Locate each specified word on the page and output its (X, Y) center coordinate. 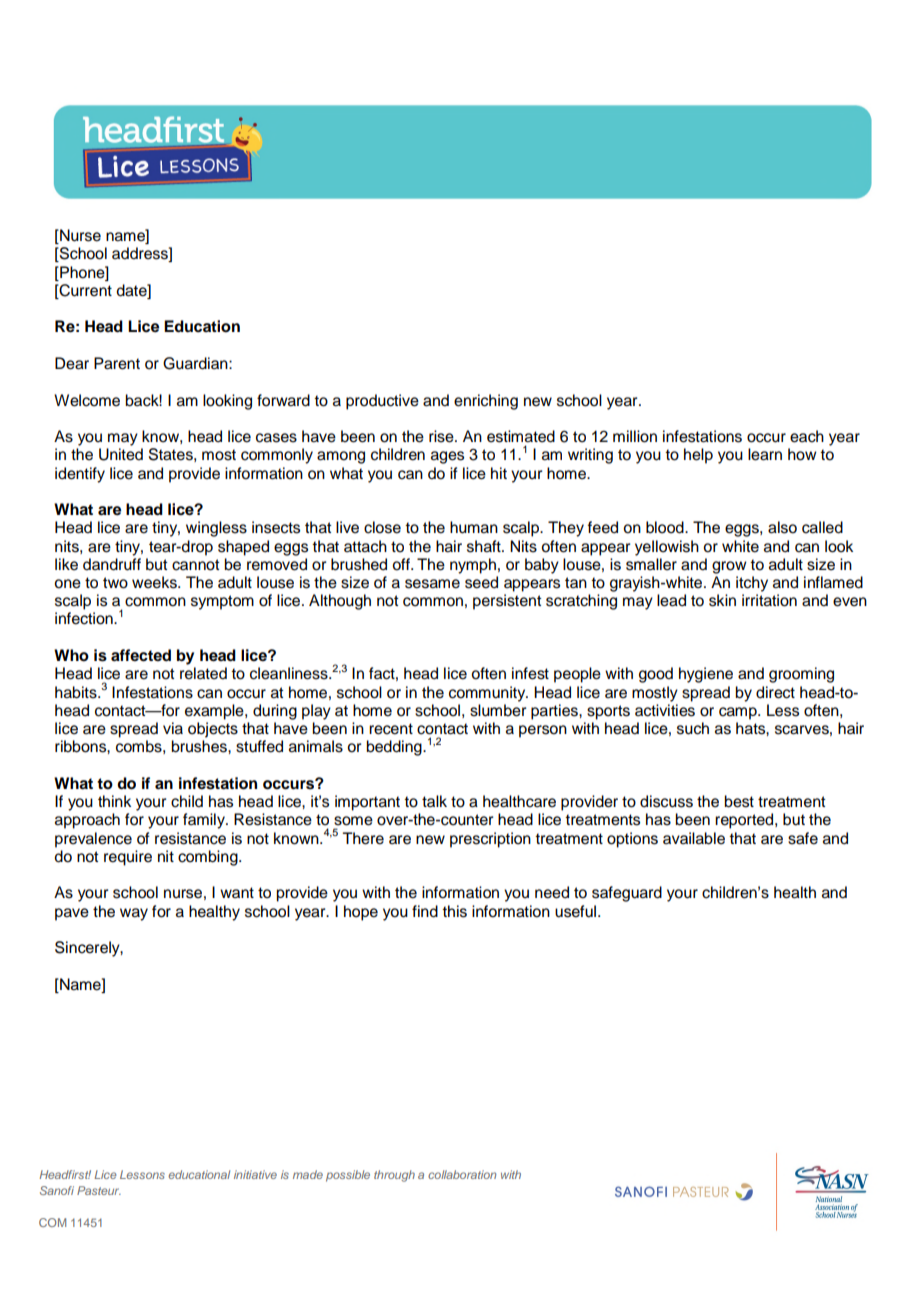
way (134, 914)
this (454, 911)
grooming (801, 675)
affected (141, 655)
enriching (486, 402)
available (694, 838)
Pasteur (99, 1190)
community (488, 694)
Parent (117, 363)
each (807, 436)
